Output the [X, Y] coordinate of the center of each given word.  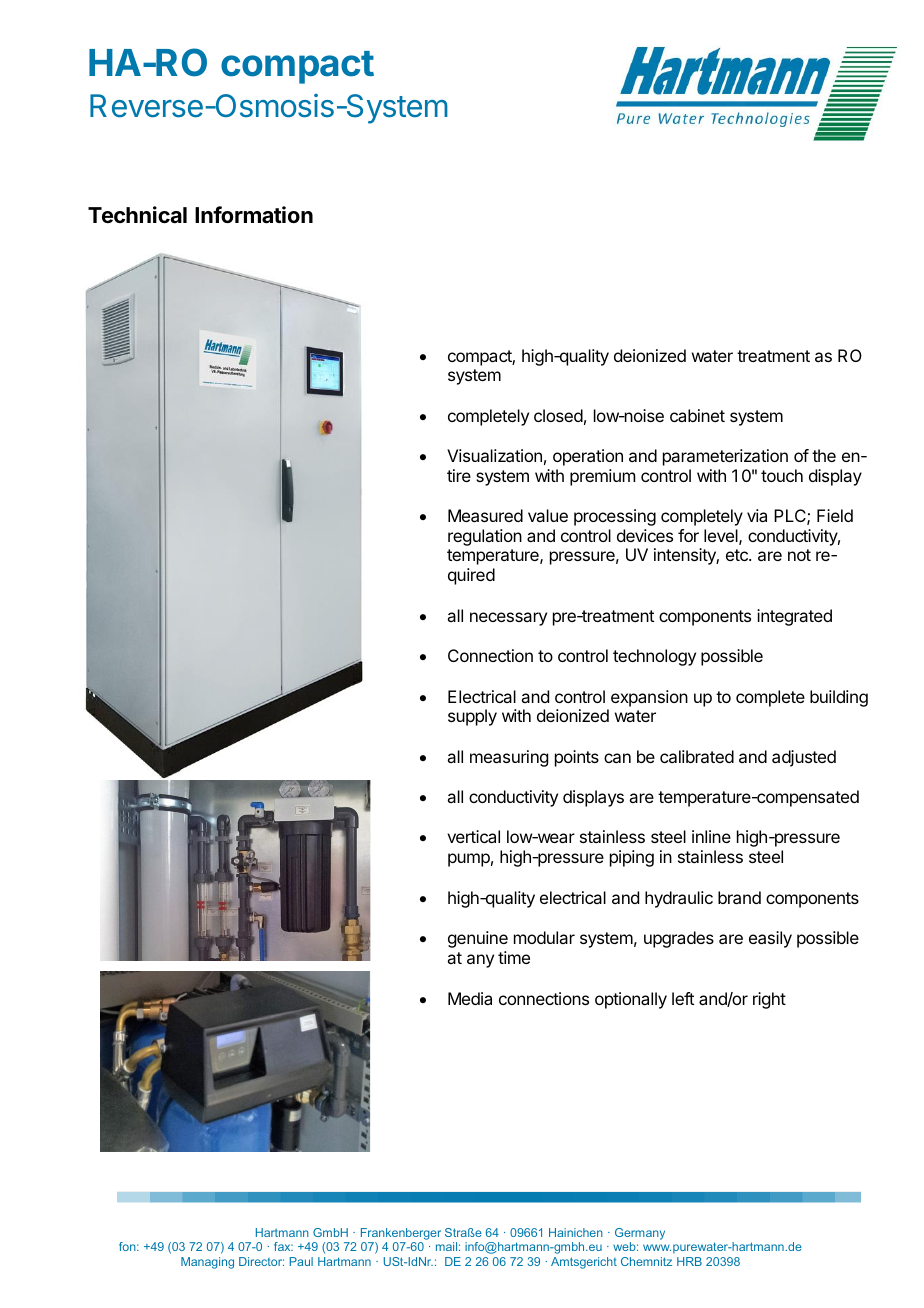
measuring [509, 758]
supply [472, 717]
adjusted [804, 758]
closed [558, 415]
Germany [640, 1234]
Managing [207, 1263]
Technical [137, 215]
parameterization [725, 457]
